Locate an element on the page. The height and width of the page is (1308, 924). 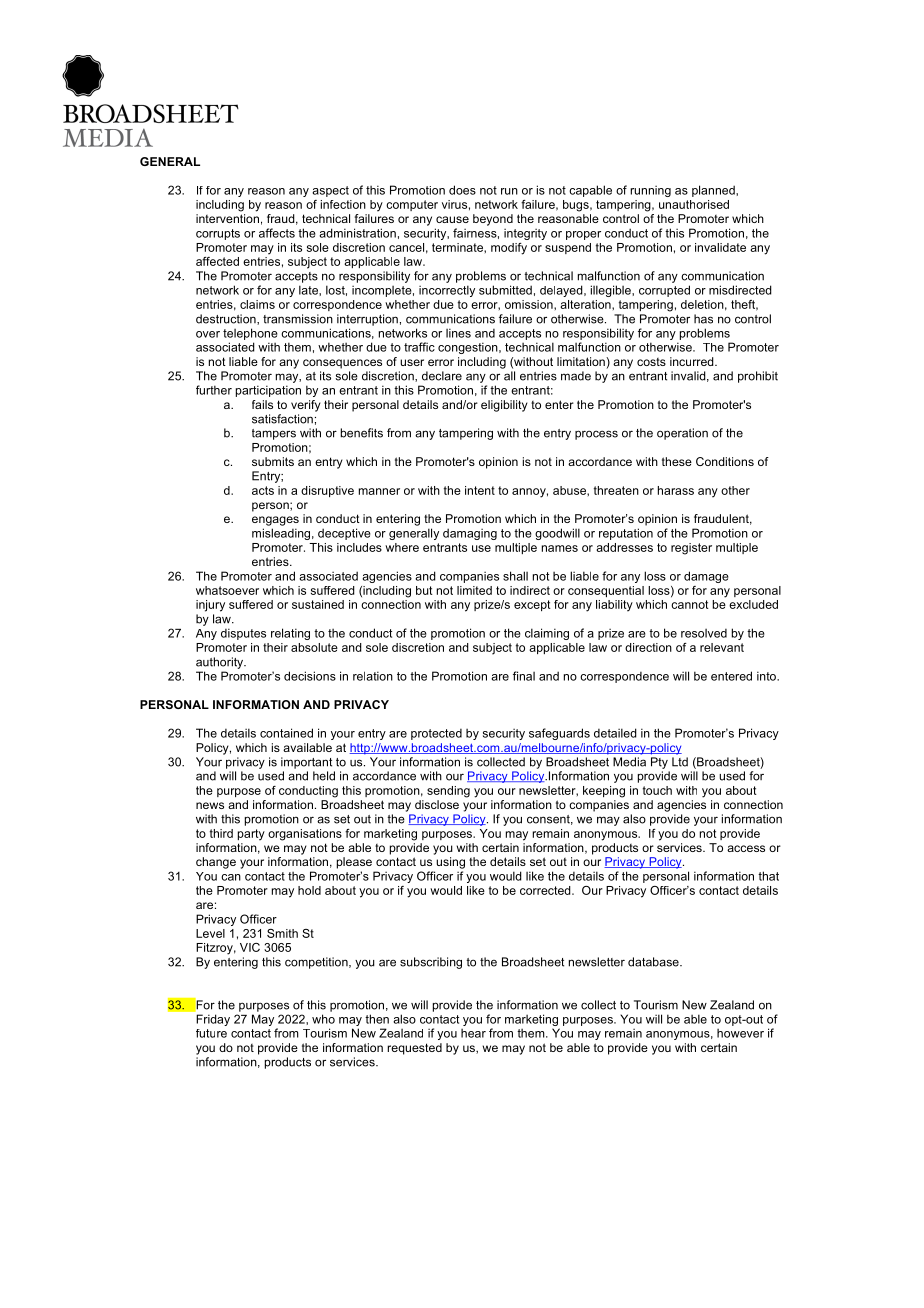
limited is located at coordinates (474, 590).
